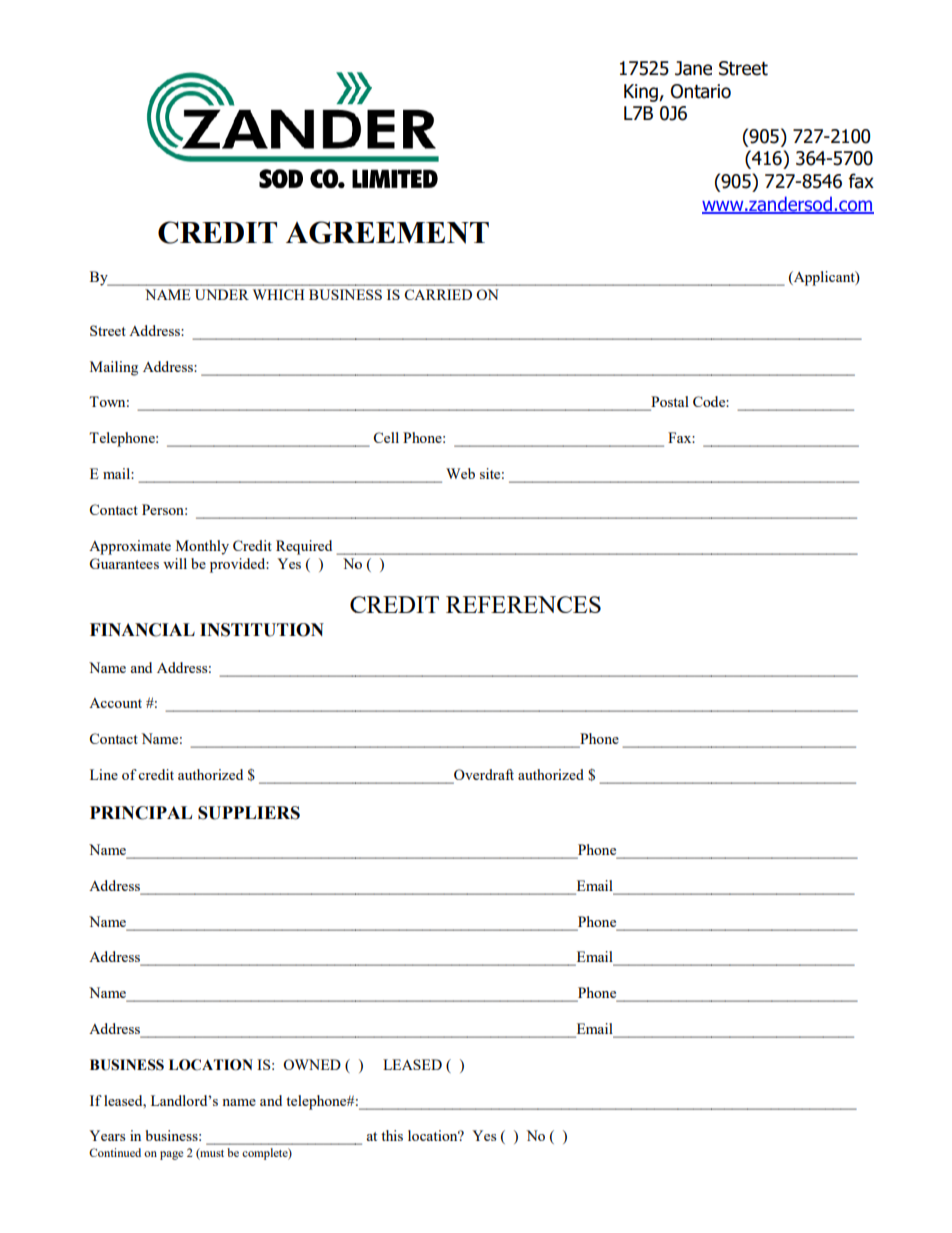 The height and width of the screenshot is (1233, 952). Describe the element at coordinates (115, 1152) in the screenshot. I see `Continued` at that location.
